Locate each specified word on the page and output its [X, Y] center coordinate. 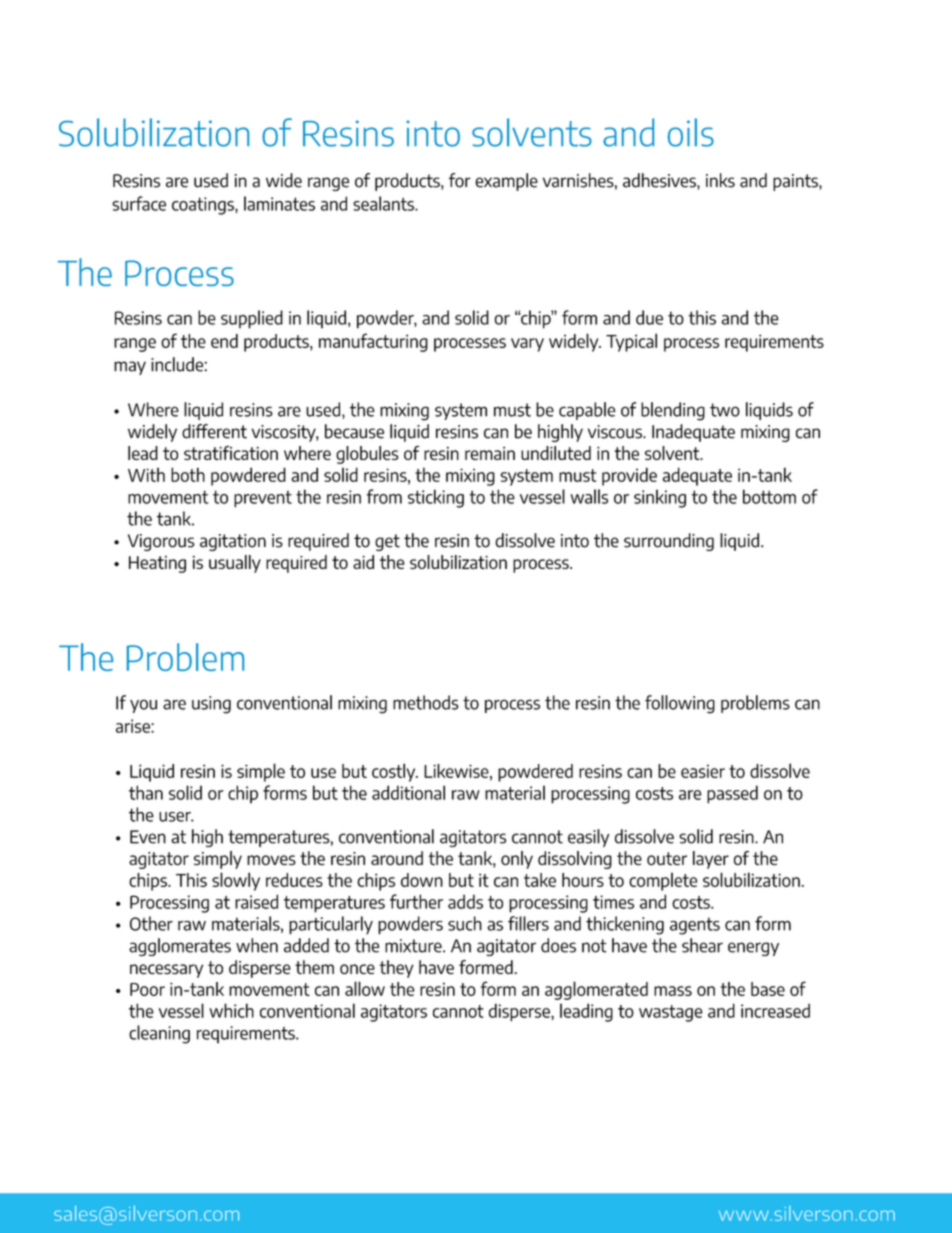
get [387, 542]
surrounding [669, 542]
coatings [204, 206]
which [231, 1010]
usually [235, 564]
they [396, 969]
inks [720, 180]
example [506, 182]
